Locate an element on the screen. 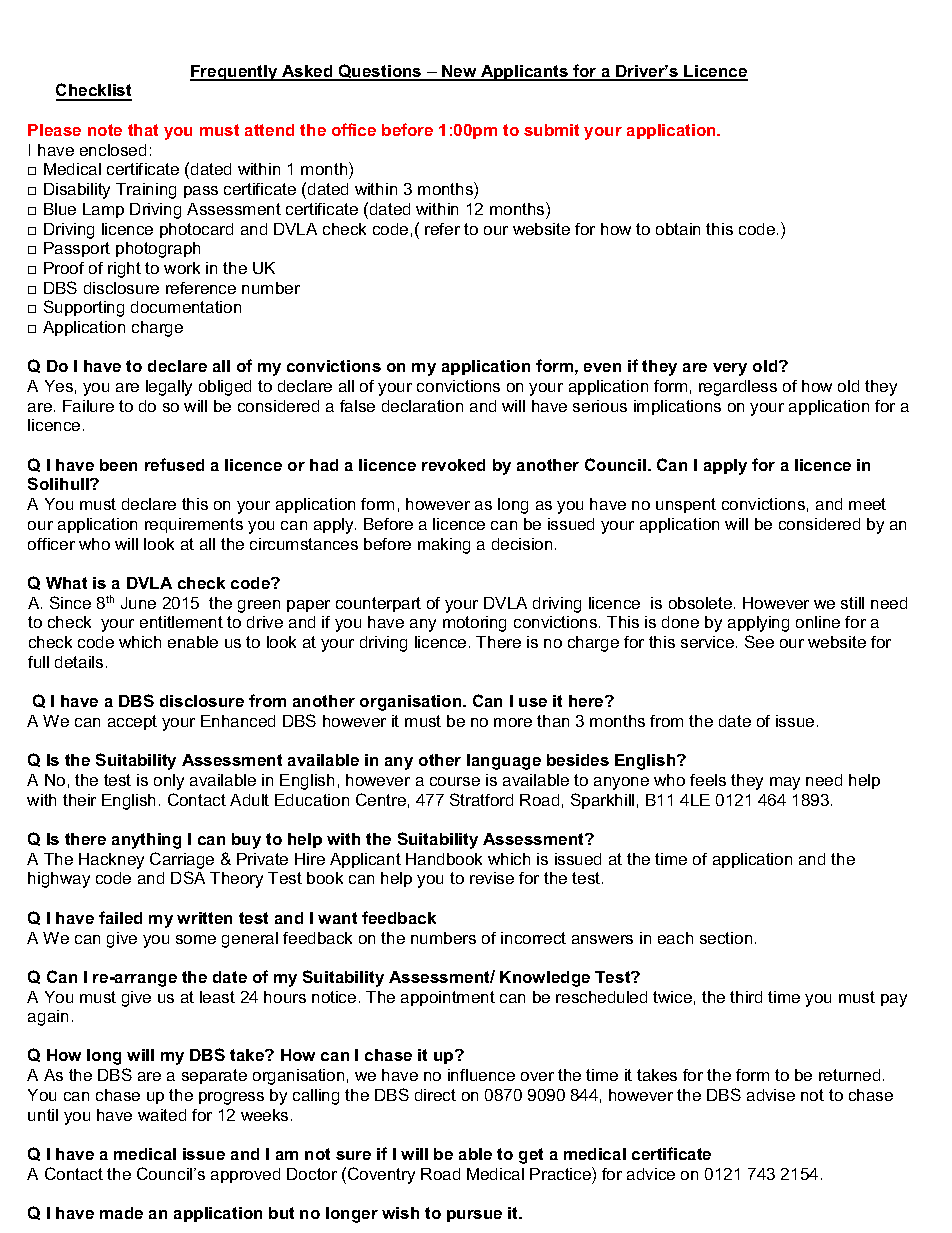 This screenshot has height=1233, width=952. been is located at coordinates (118, 465).
